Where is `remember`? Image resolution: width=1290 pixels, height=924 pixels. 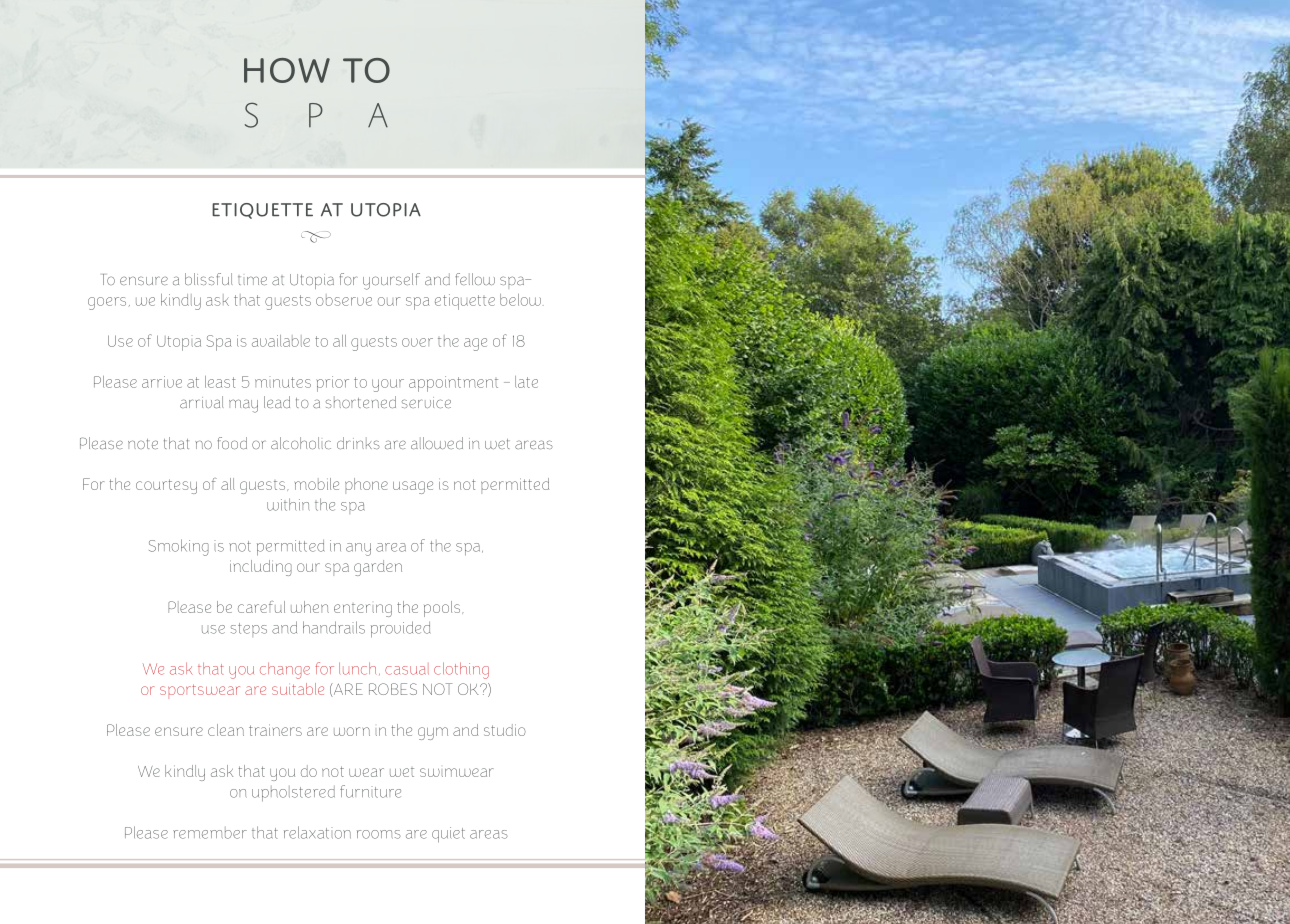
remember is located at coordinates (210, 833).
